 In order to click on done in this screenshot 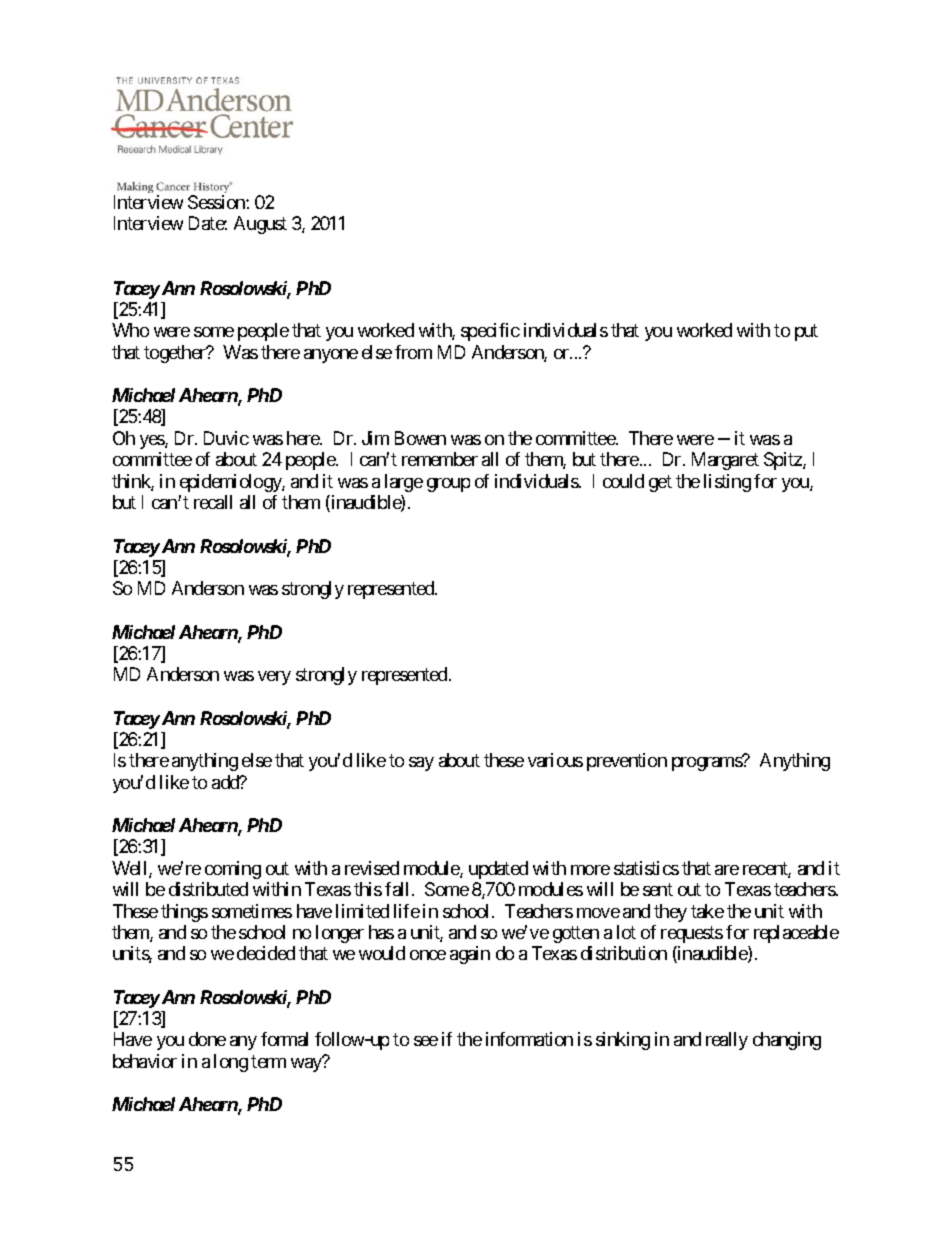, I will do `click(207, 1039)`.
